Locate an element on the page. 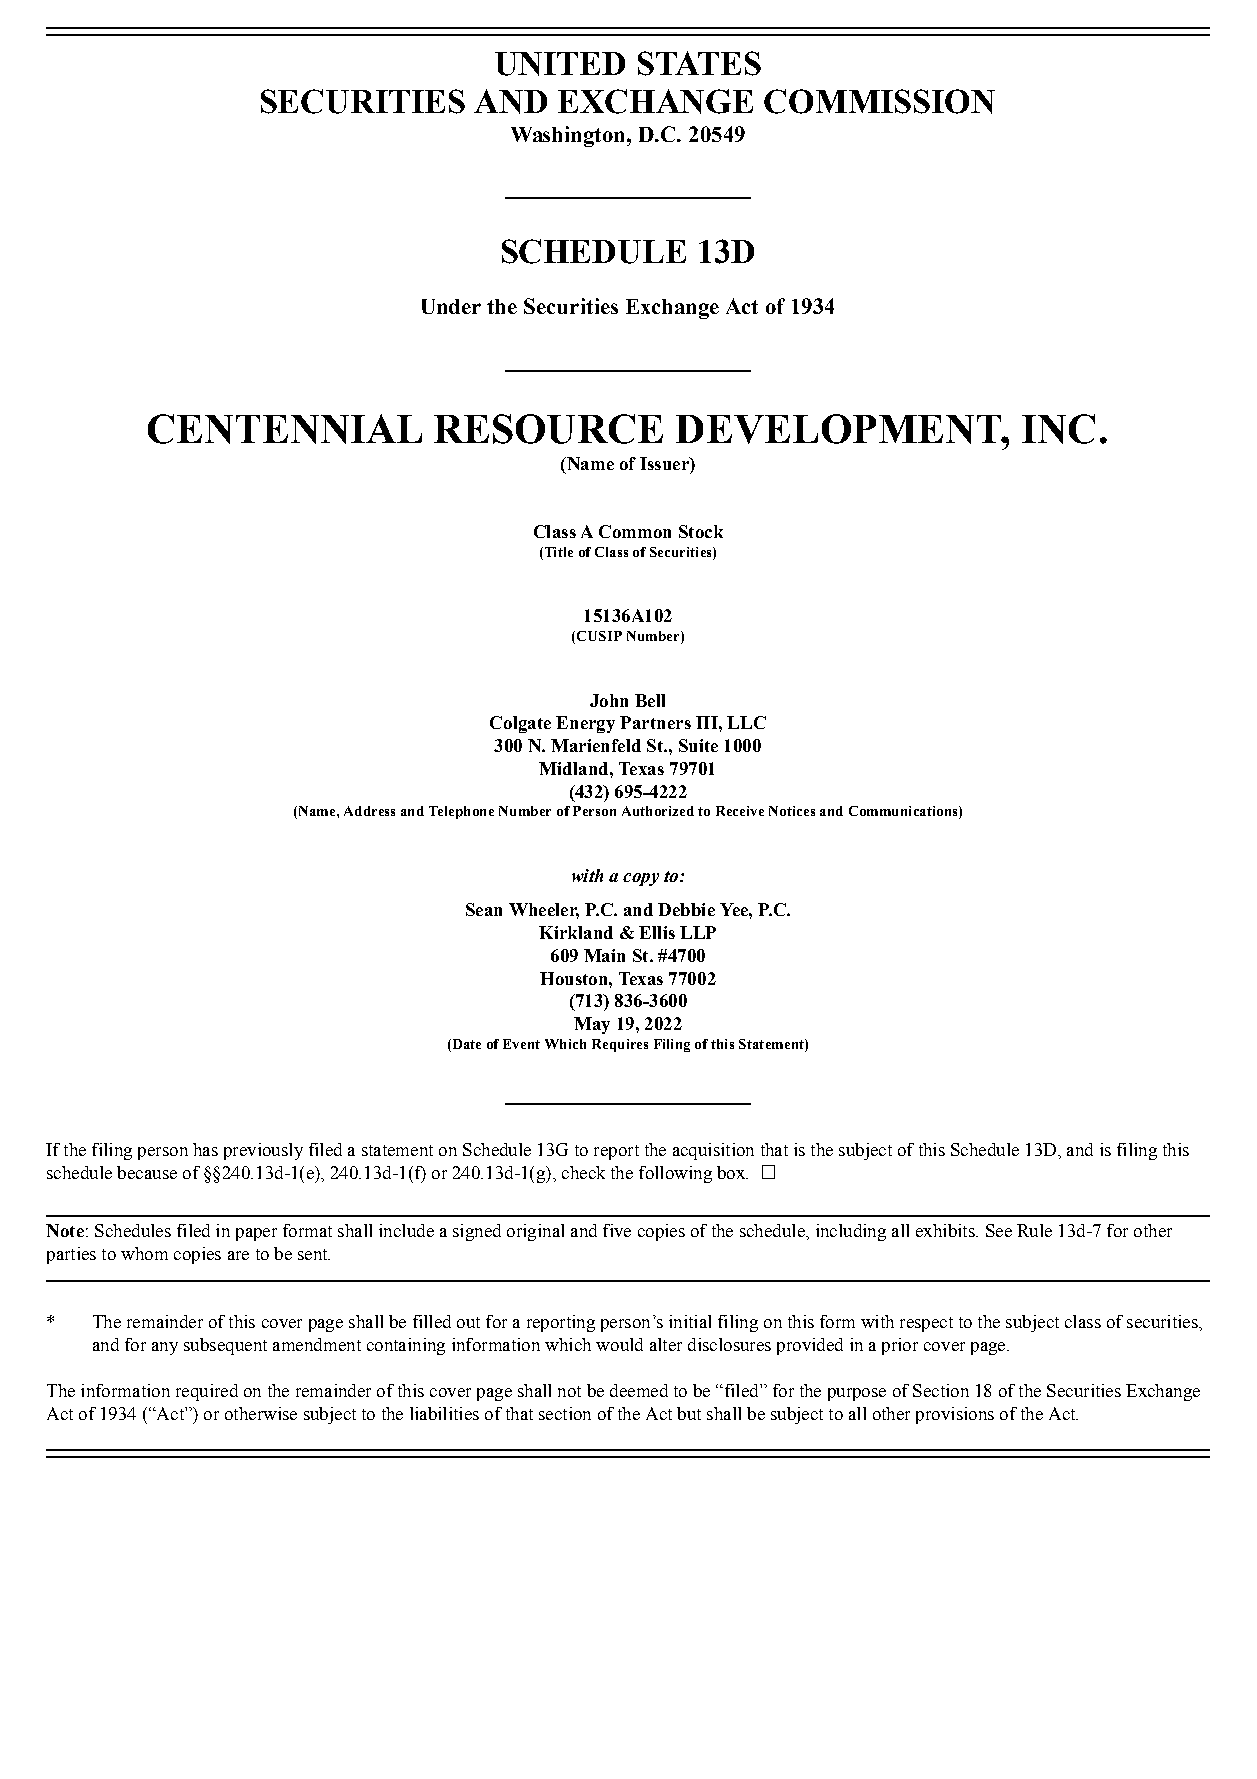  COMMISSION is located at coordinates (879, 101).
